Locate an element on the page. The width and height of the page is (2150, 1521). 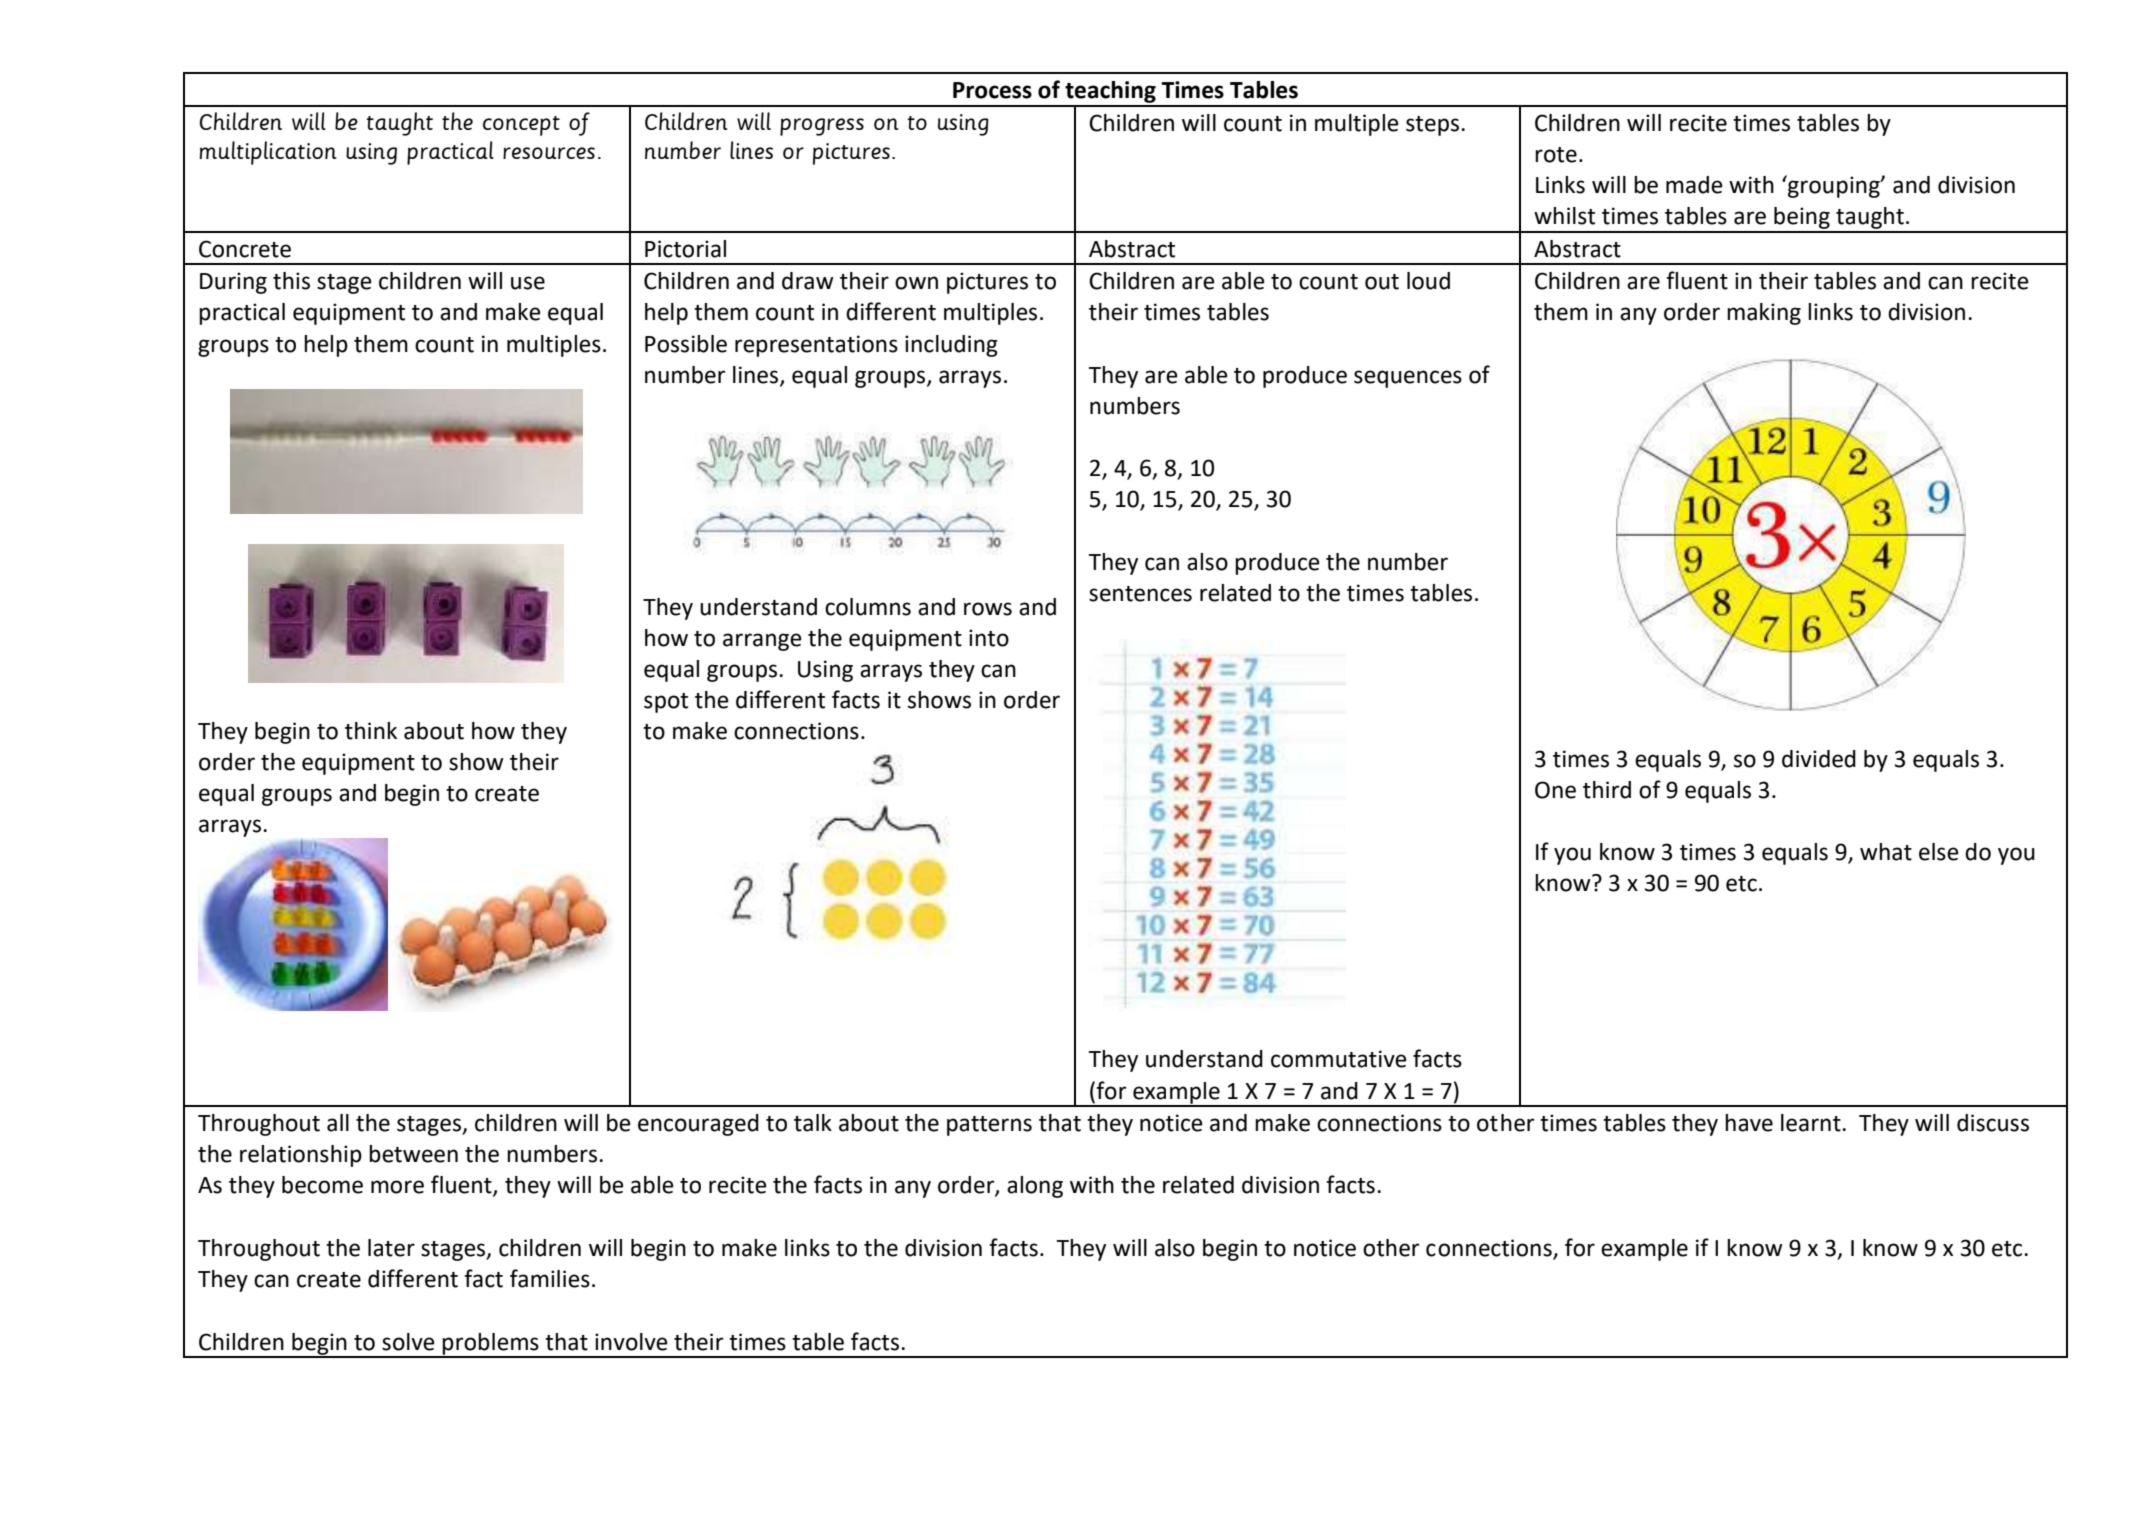
along is located at coordinates (1035, 1187).
